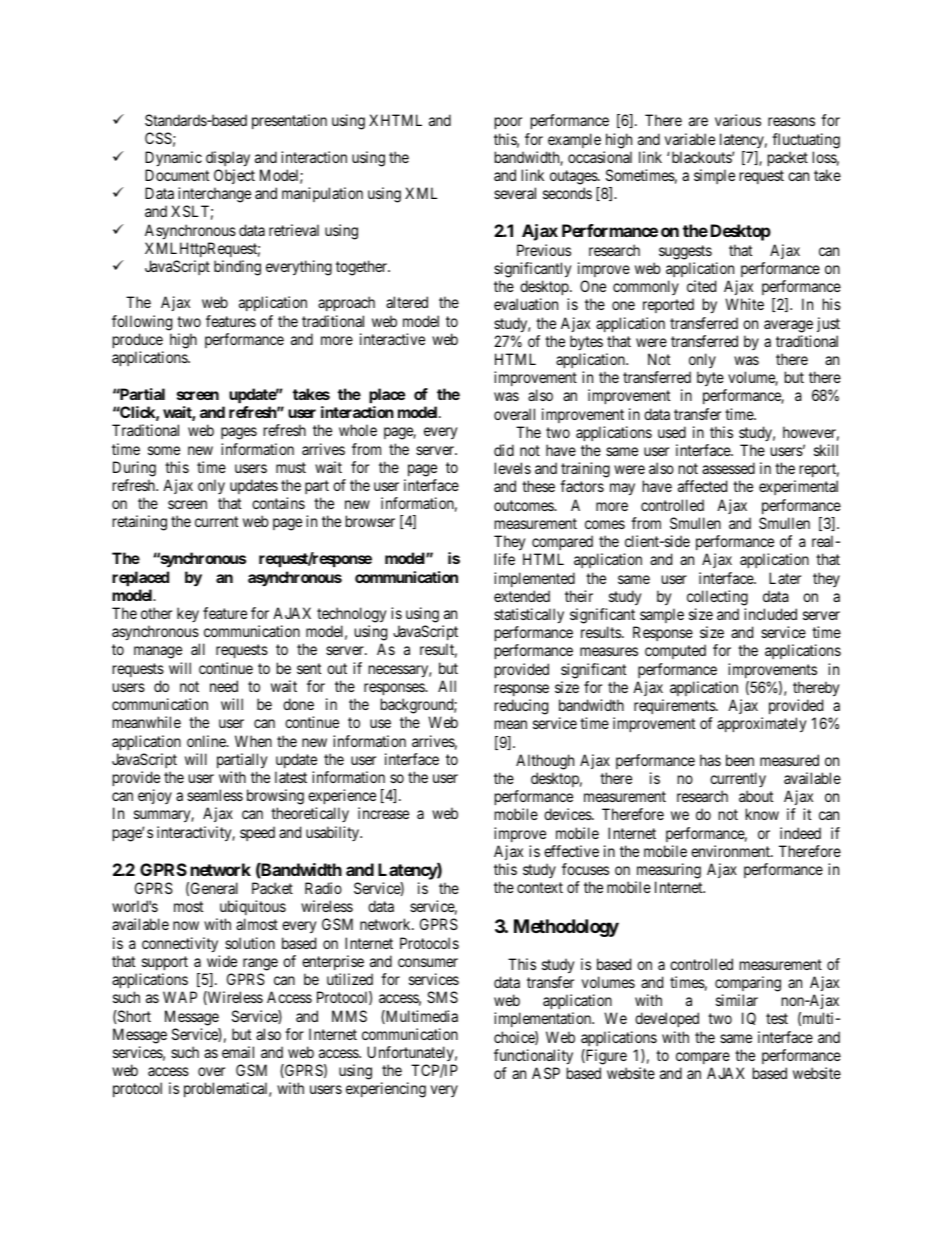 This image has width=952, height=1233. What do you see at coordinates (207, 741) in the image?
I see `online` at bounding box center [207, 741].
